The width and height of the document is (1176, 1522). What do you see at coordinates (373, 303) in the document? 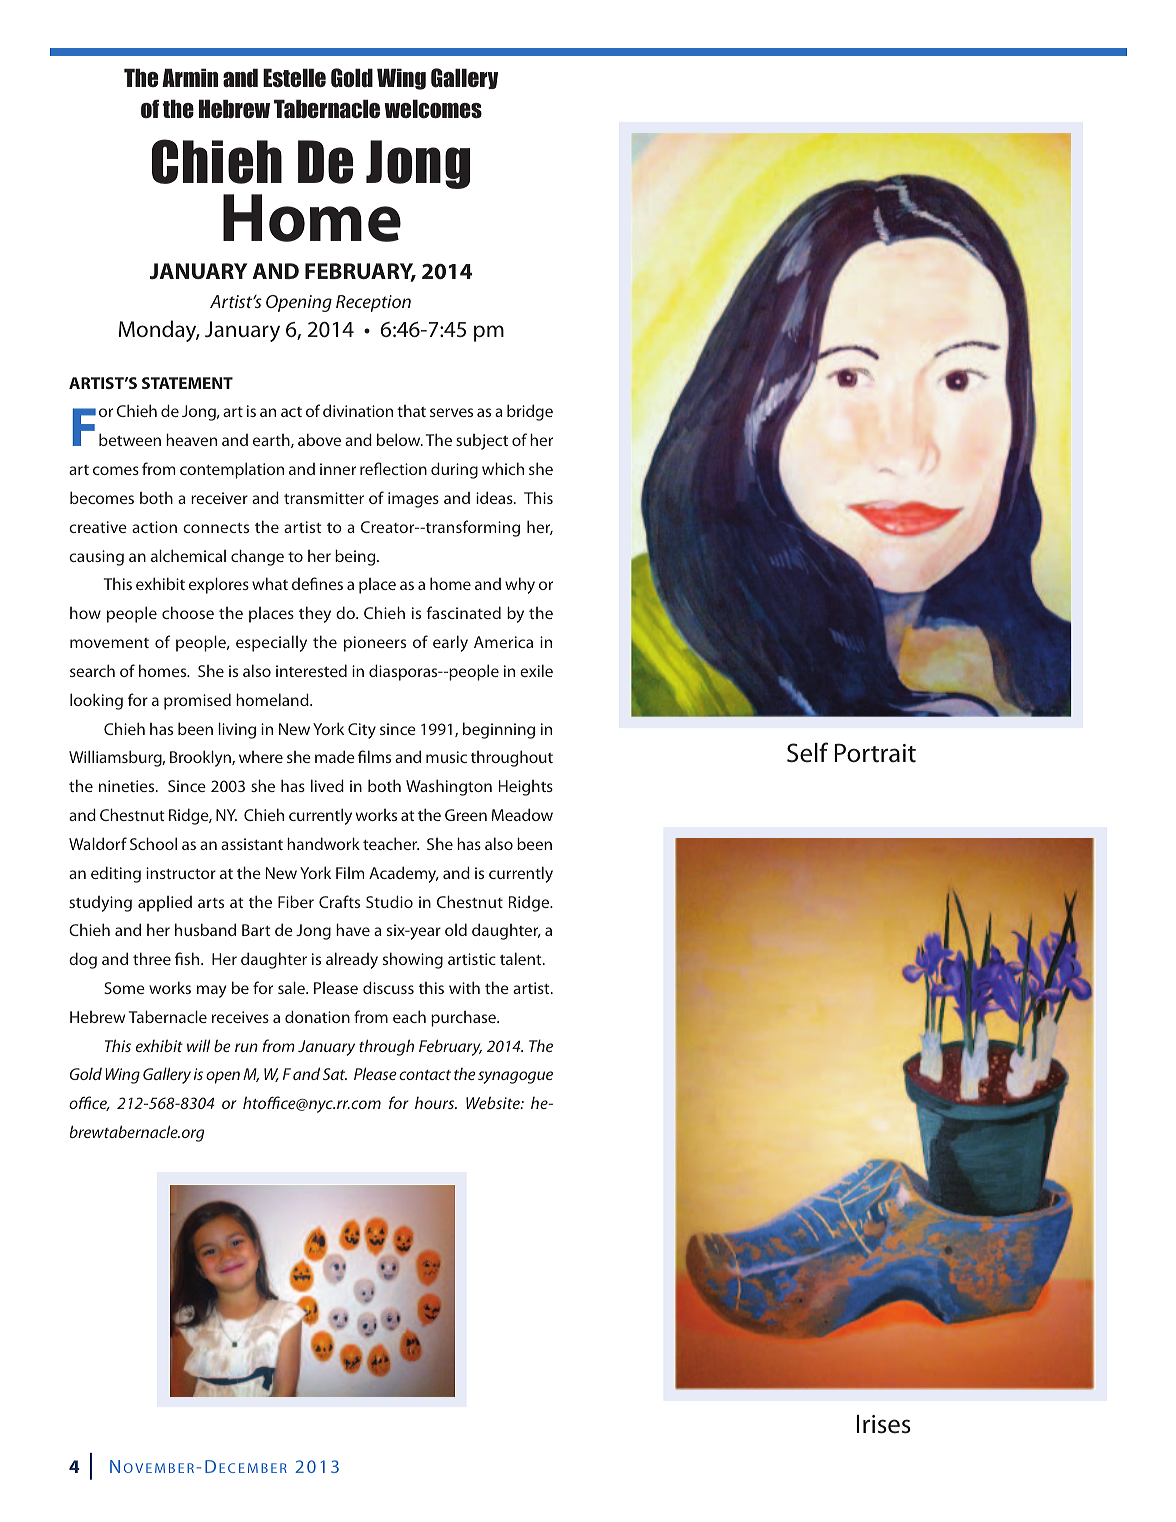
I see `Reception` at bounding box center [373, 303].
